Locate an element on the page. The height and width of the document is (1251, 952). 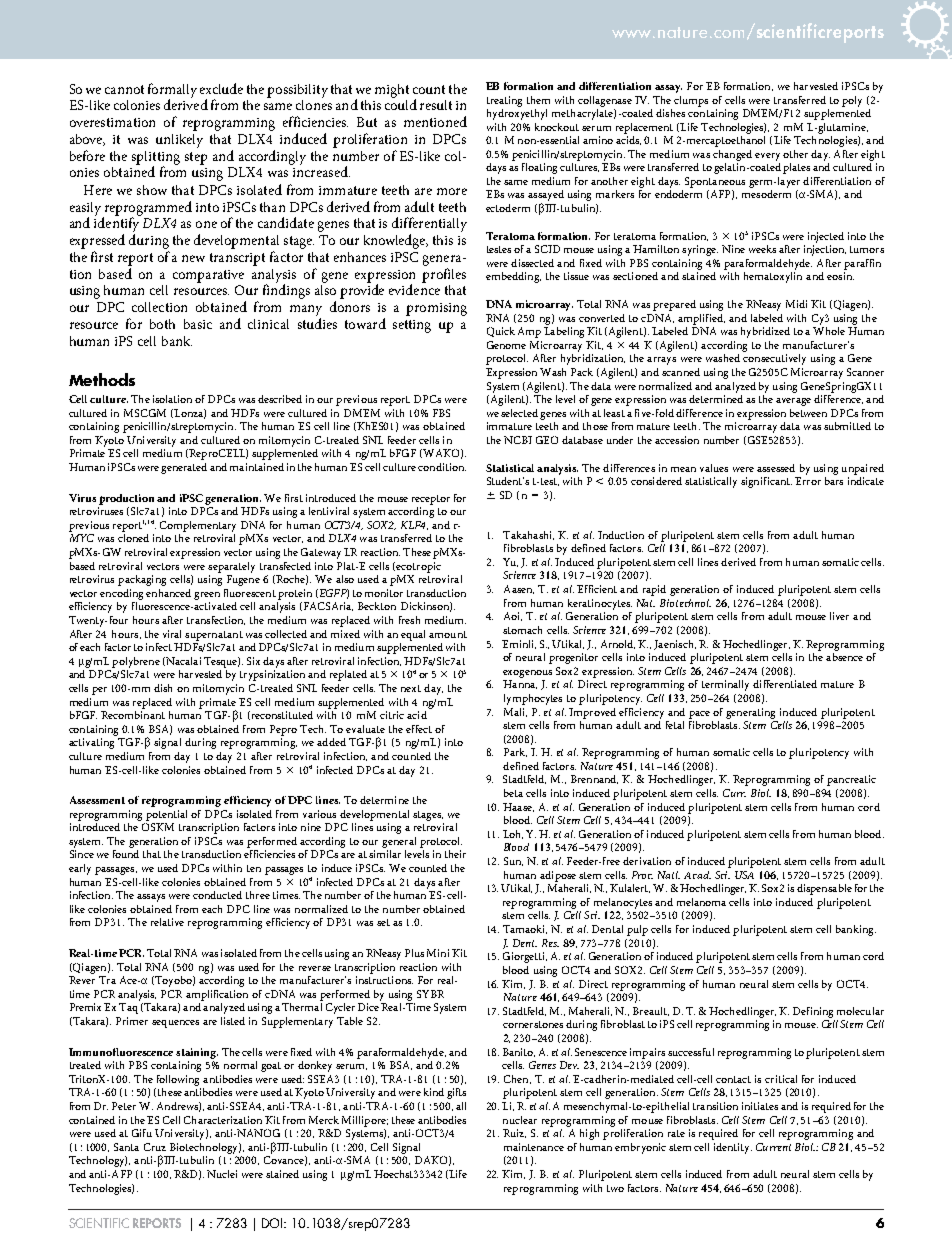
Complementary is located at coordinates (198, 526).
